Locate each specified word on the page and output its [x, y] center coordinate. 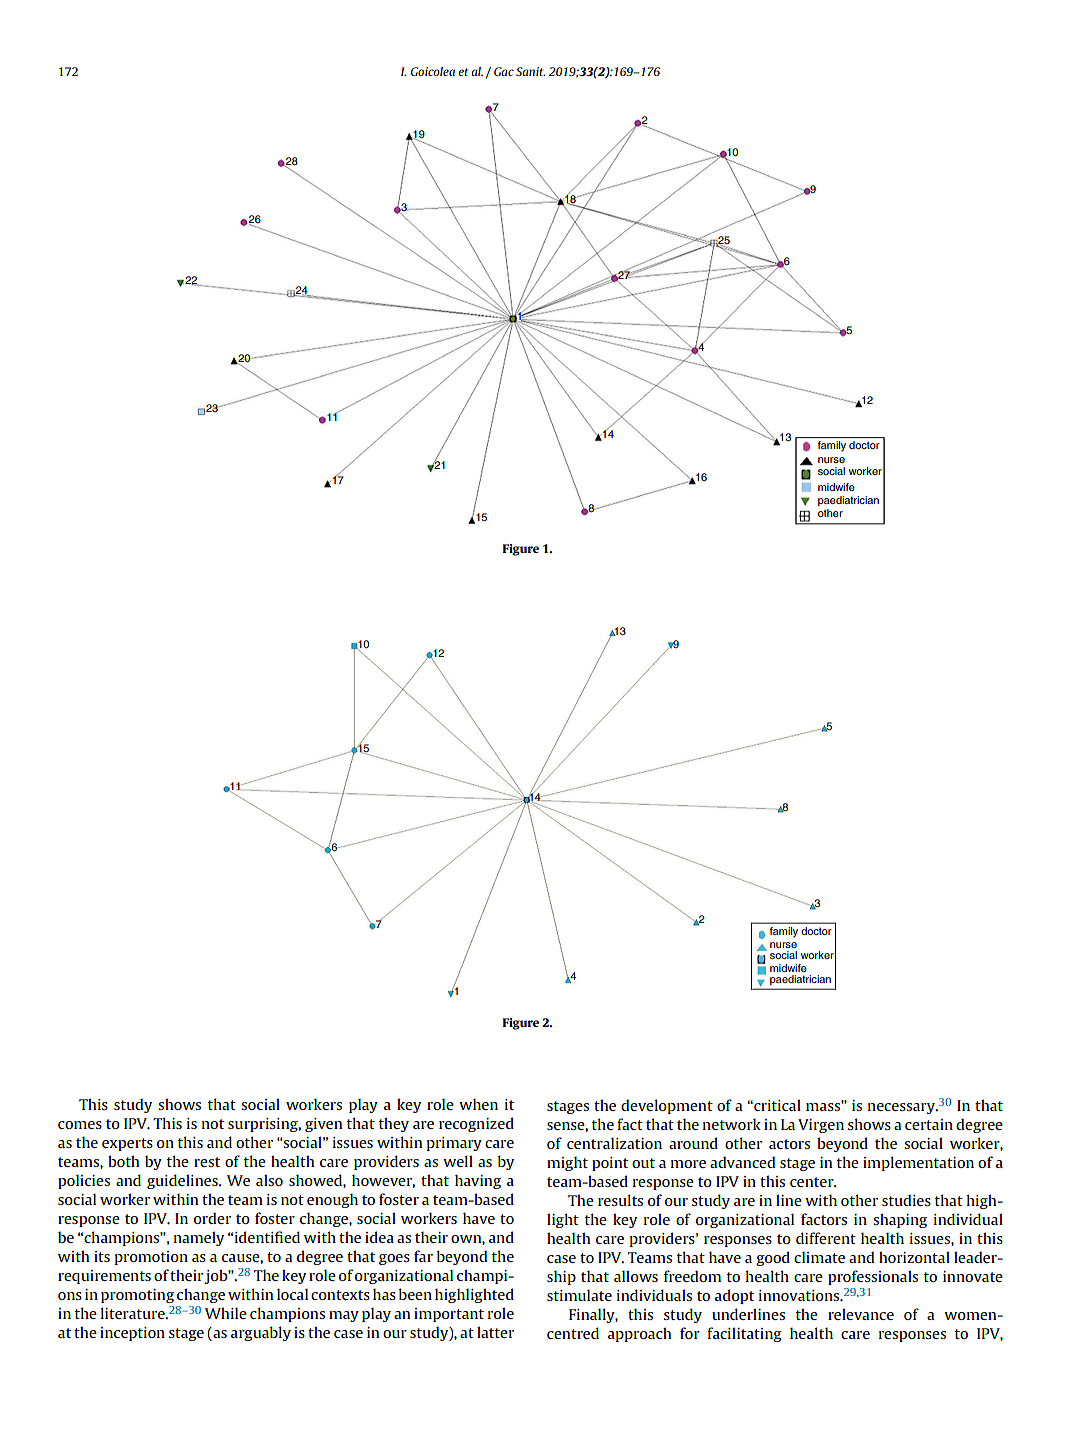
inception [132, 1334]
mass [824, 1106]
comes [80, 1125]
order [212, 1218]
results [620, 1200]
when [478, 1104]
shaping [900, 1220]
